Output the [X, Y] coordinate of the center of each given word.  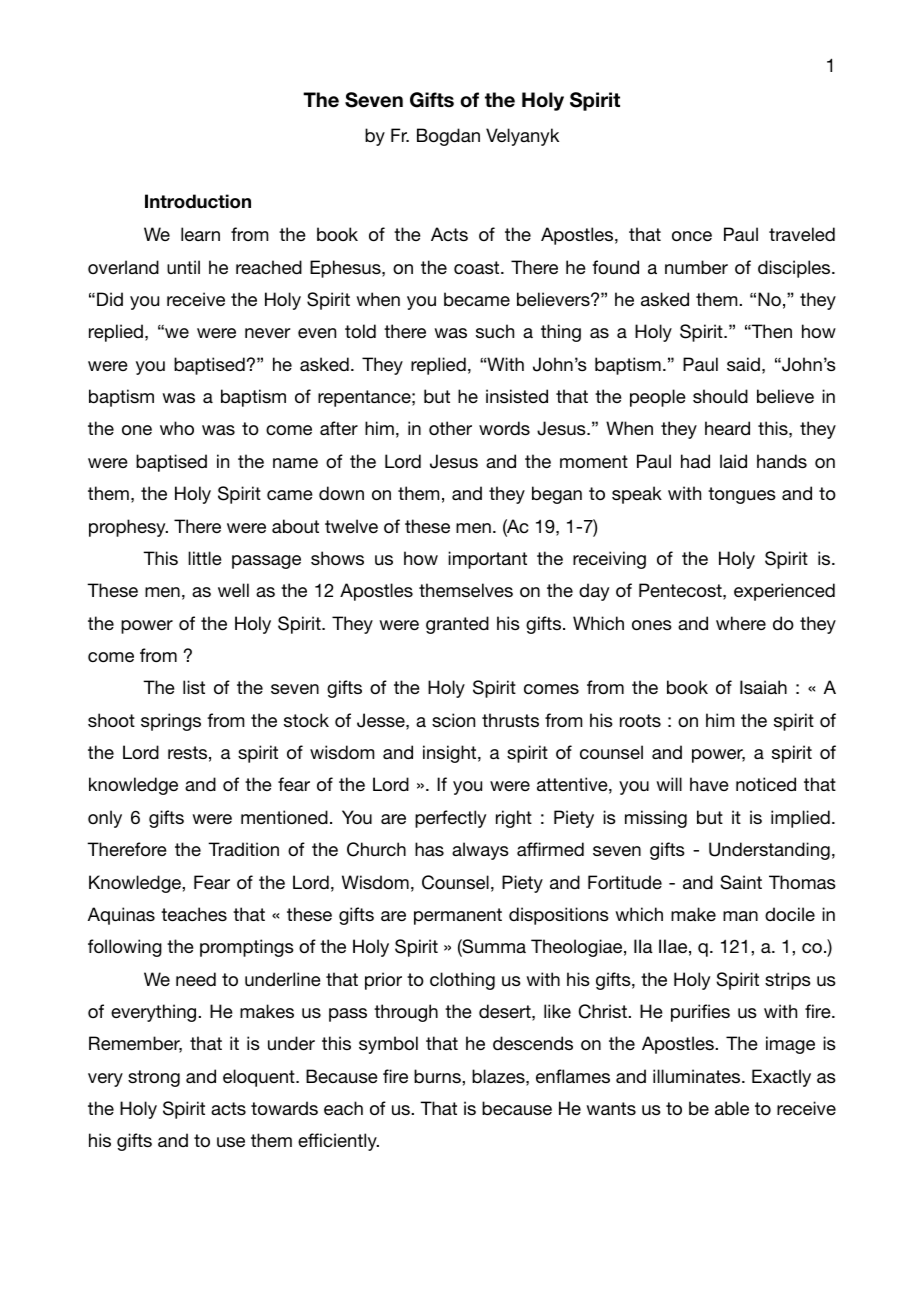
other [450, 428]
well [233, 590]
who [177, 428]
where [741, 623]
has [429, 849]
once [692, 236]
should [720, 396]
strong [154, 1078]
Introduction [198, 201]
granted [457, 625]
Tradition [243, 849]
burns [438, 1076]
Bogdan [448, 137]
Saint [741, 882]
